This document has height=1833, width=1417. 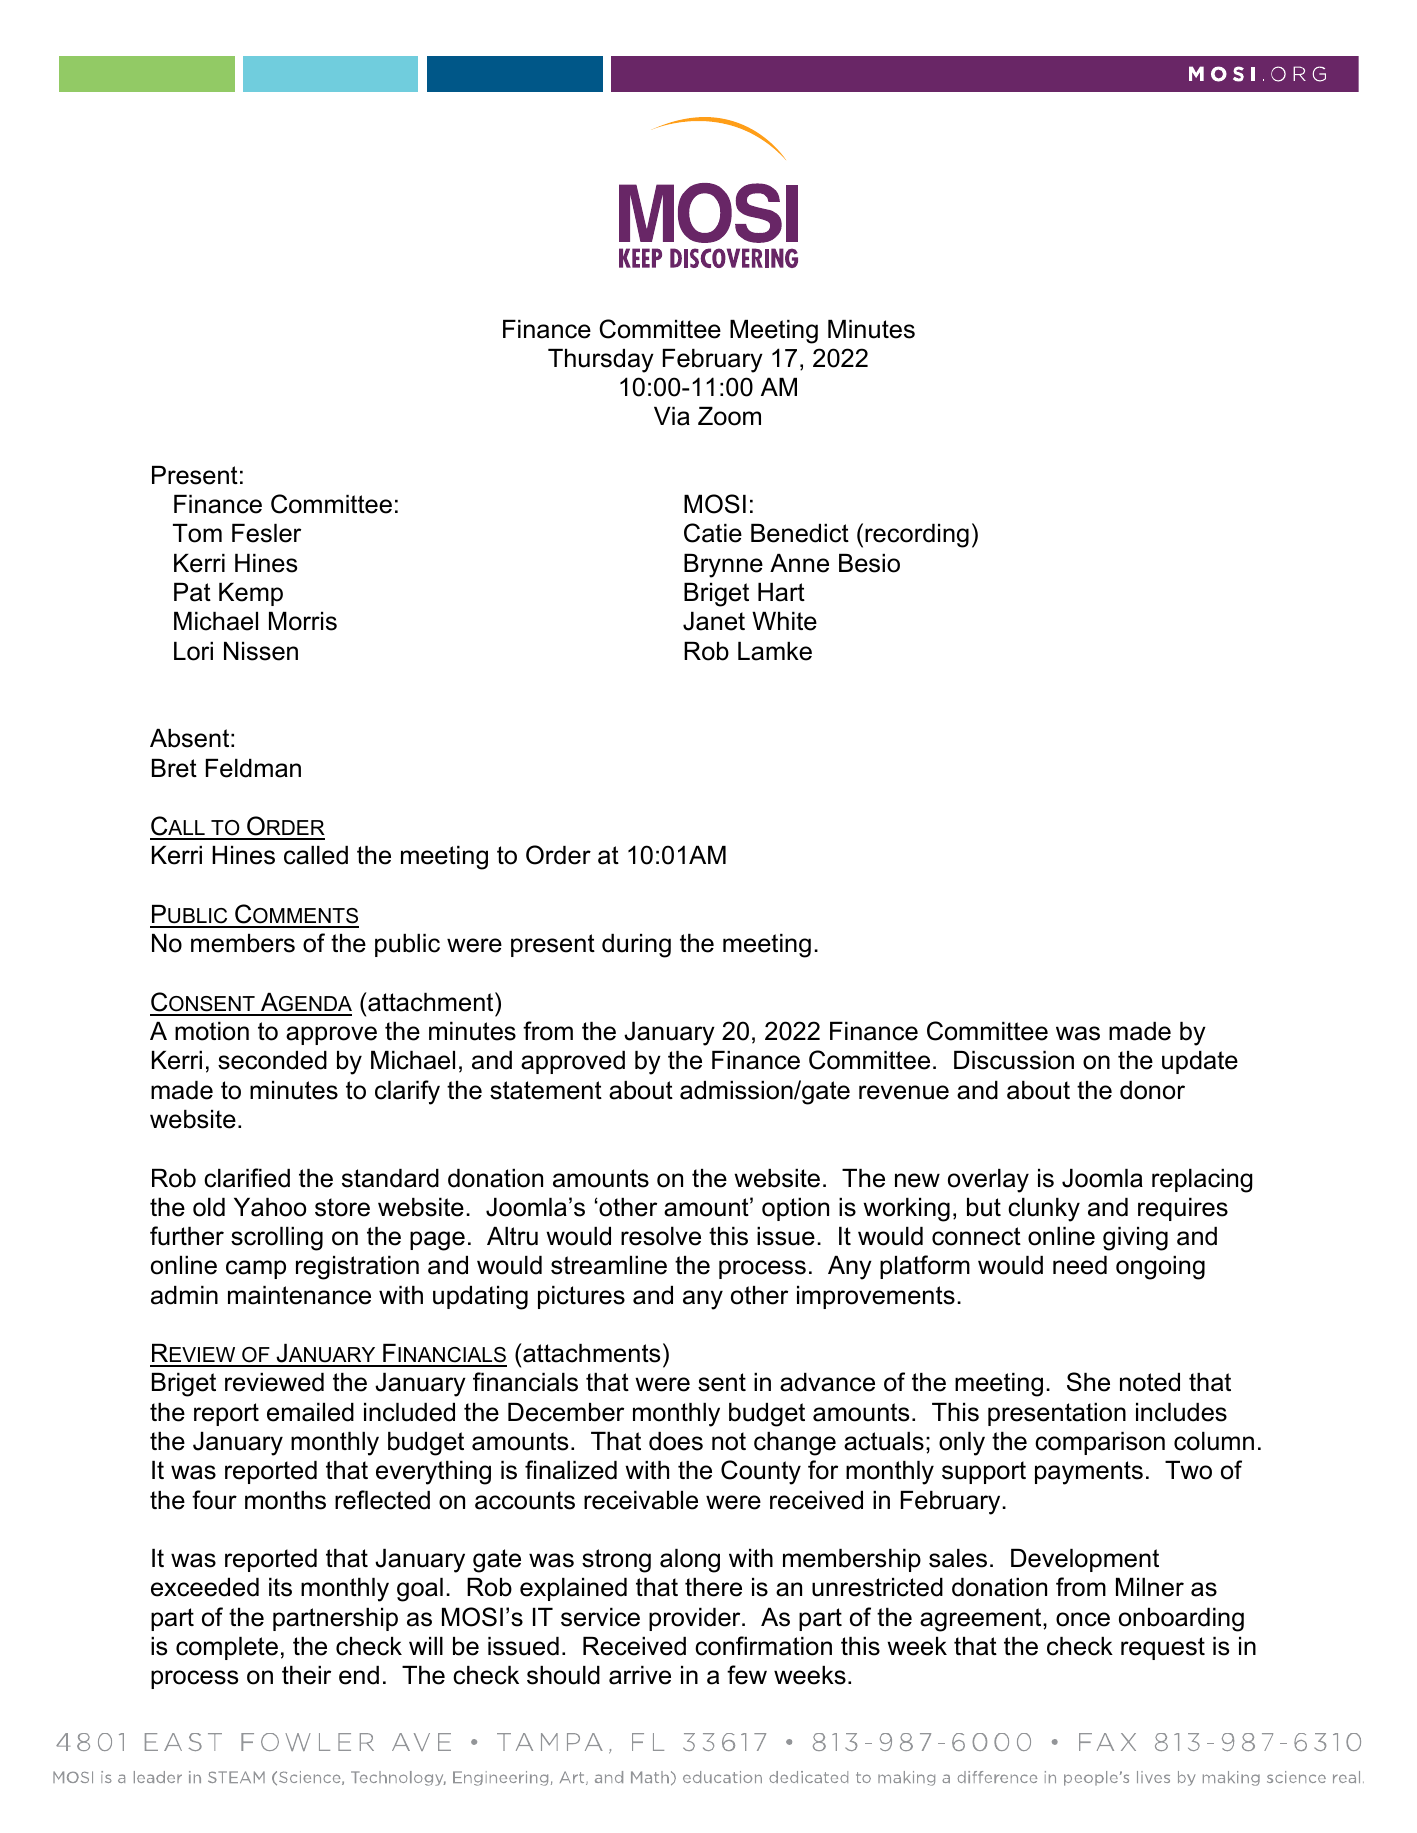 What do you see at coordinates (917, 536) in the document?
I see `recording` at bounding box center [917, 536].
